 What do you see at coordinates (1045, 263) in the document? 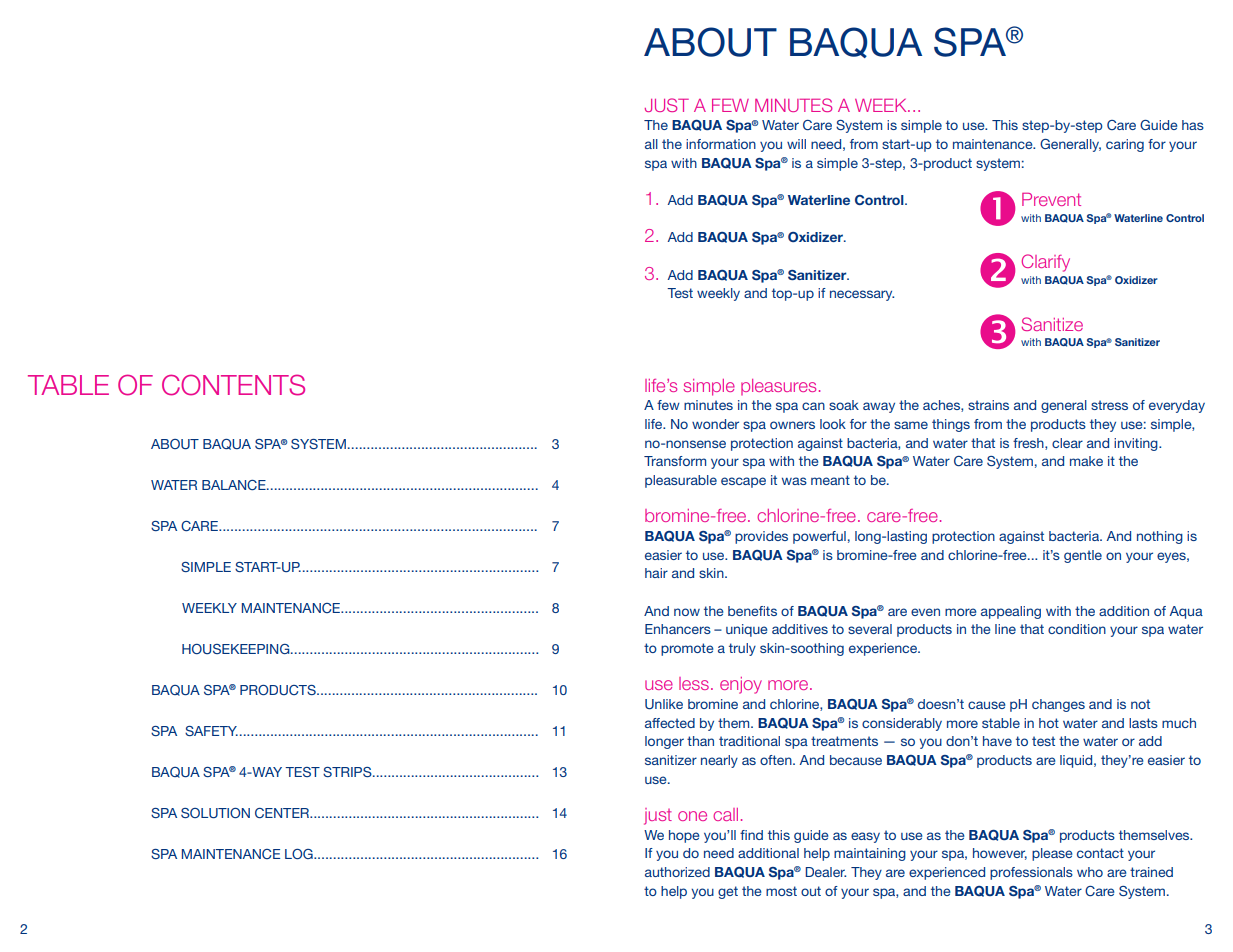
I see `Clarify` at bounding box center [1045, 263].
